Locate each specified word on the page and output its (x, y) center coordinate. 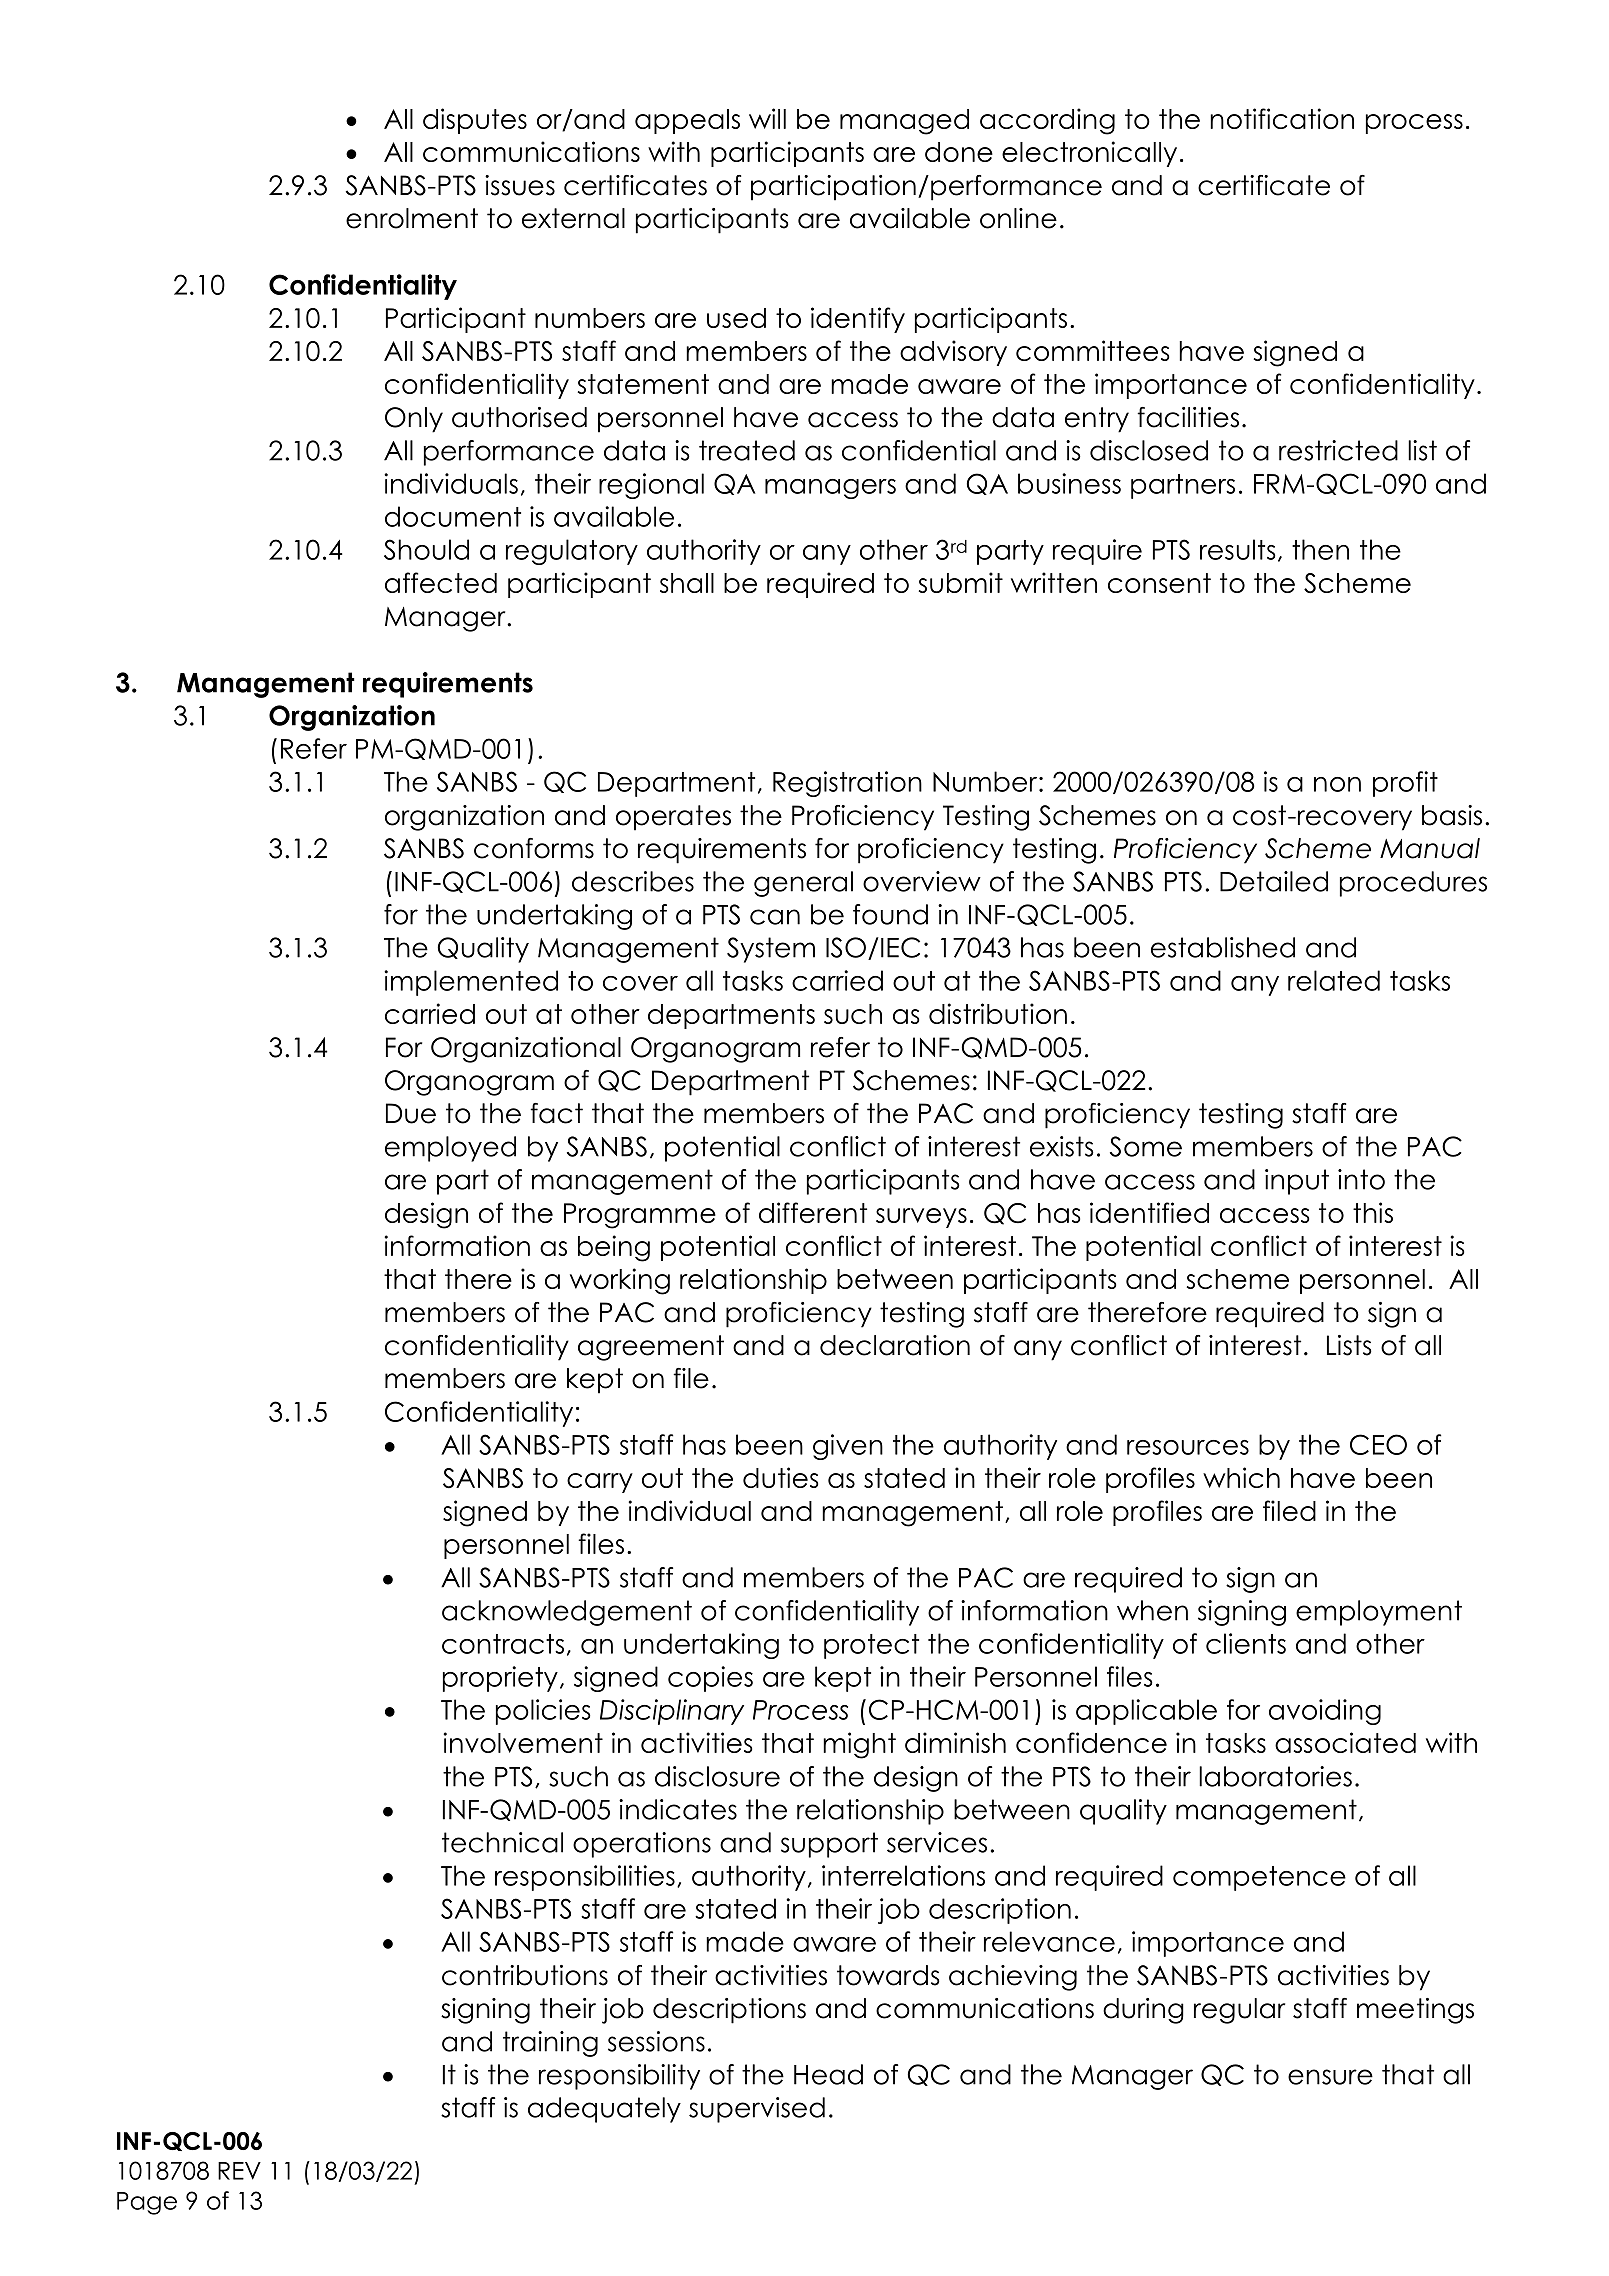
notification (1282, 118)
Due (411, 1113)
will (767, 118)
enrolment (412, 218)
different (813, 1212)
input (1297, 1182)
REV (239, 2171)
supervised (757, 2110)
